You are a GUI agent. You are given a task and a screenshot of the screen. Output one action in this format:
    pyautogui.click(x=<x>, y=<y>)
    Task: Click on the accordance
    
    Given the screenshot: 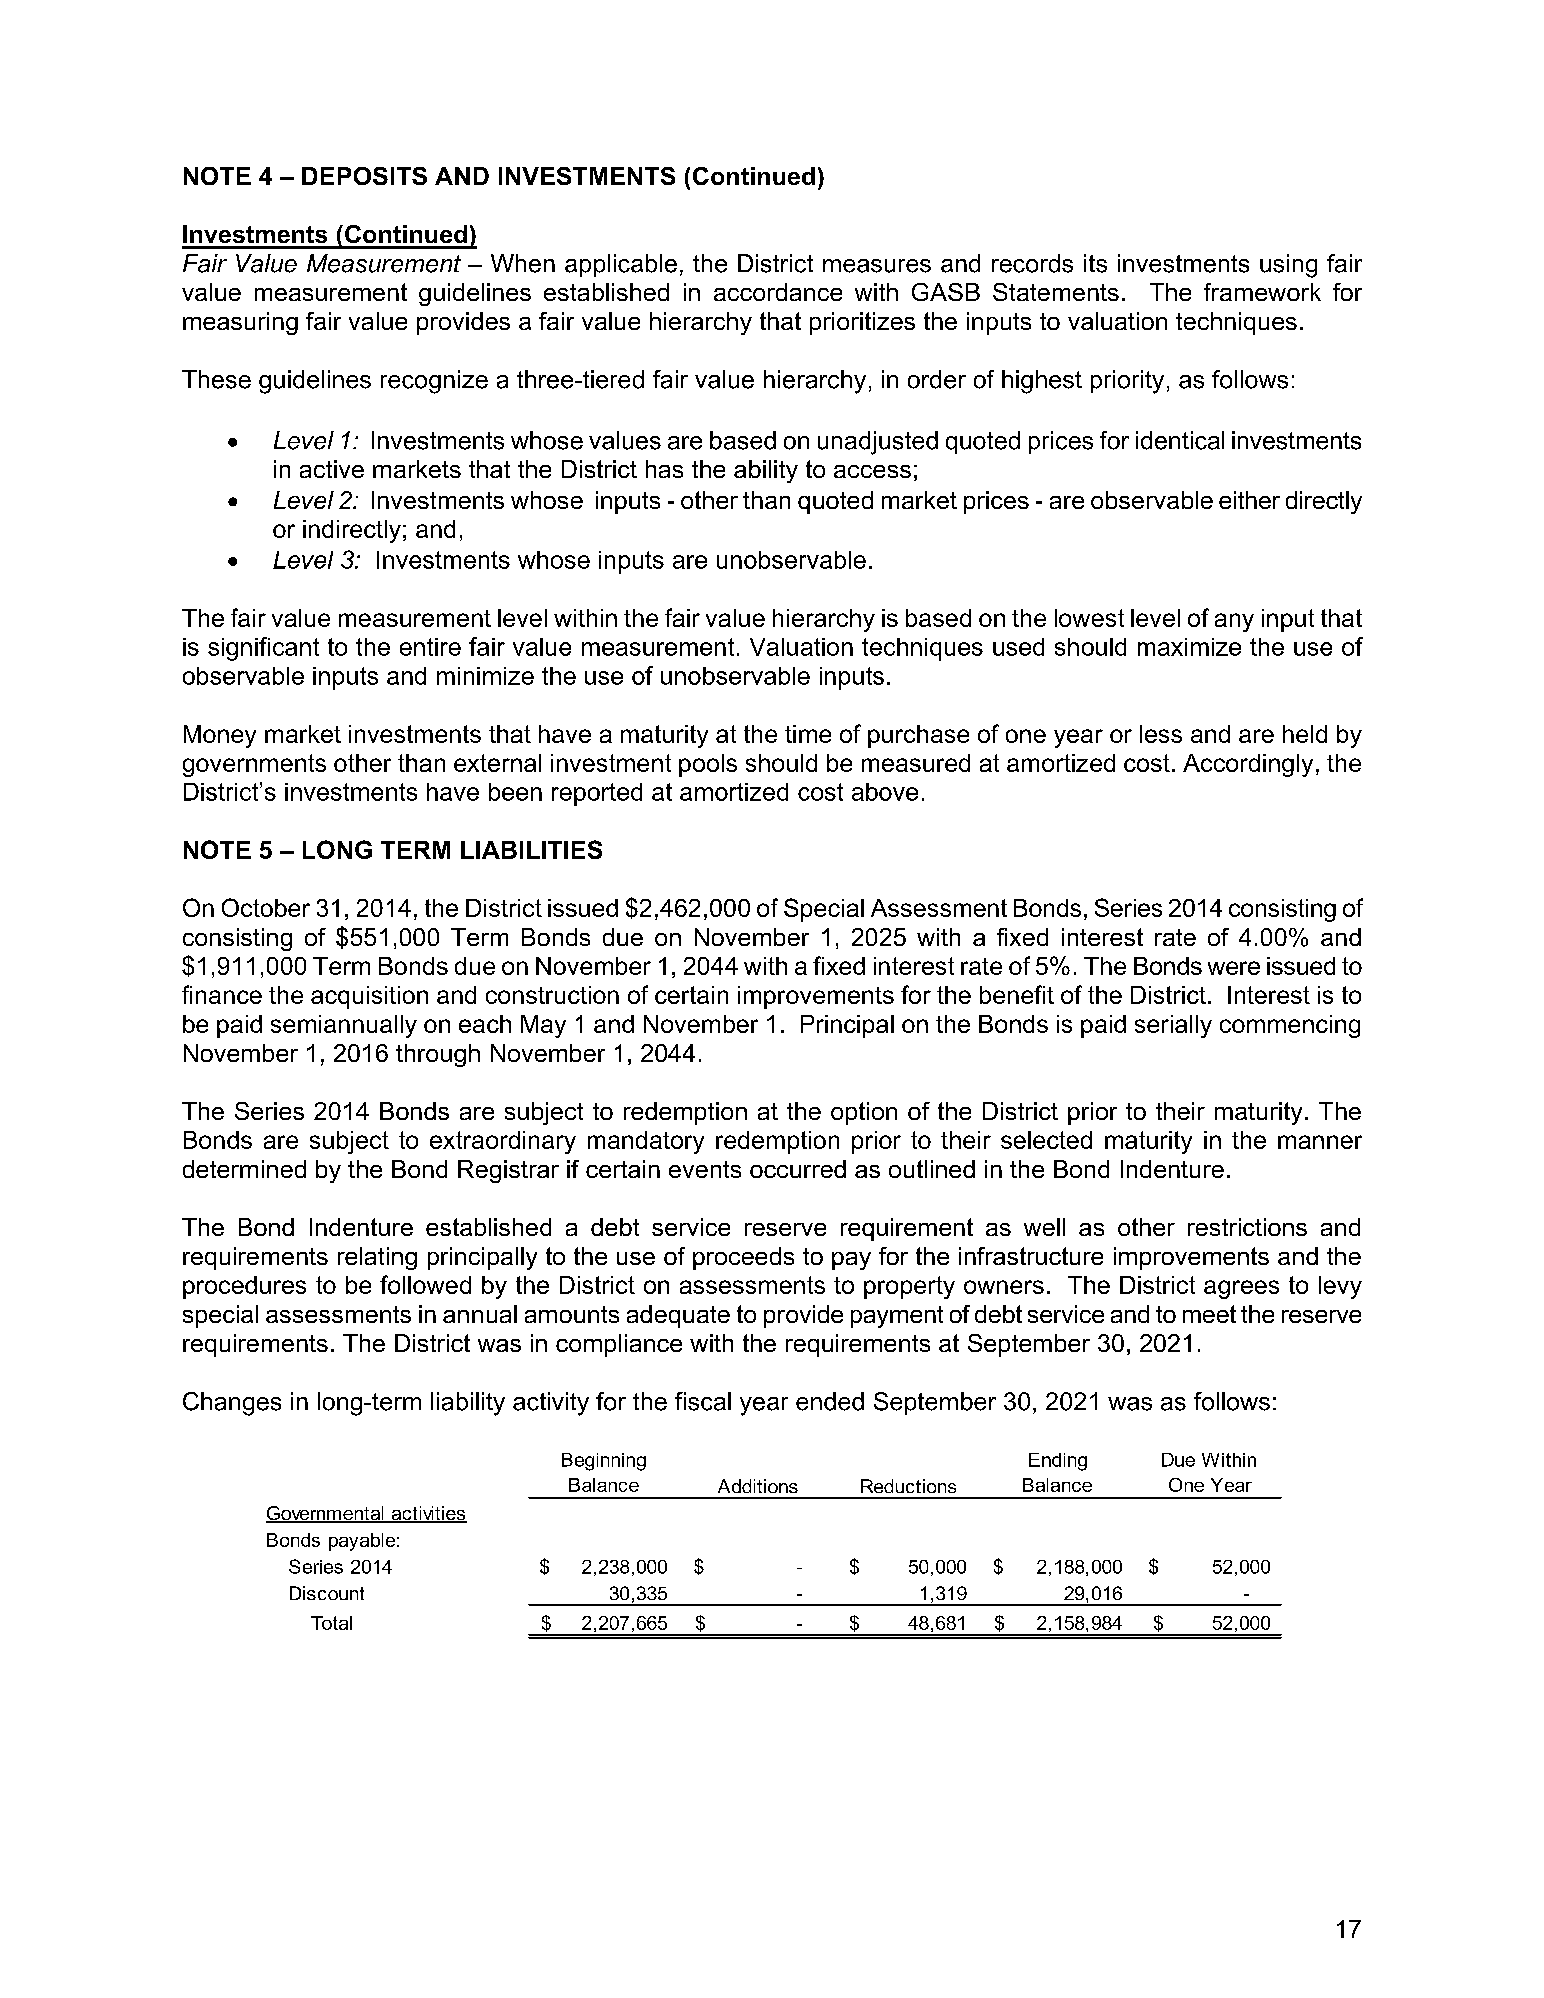 What is the action you would take?
    pyautogui.click(x=778, y=292)
